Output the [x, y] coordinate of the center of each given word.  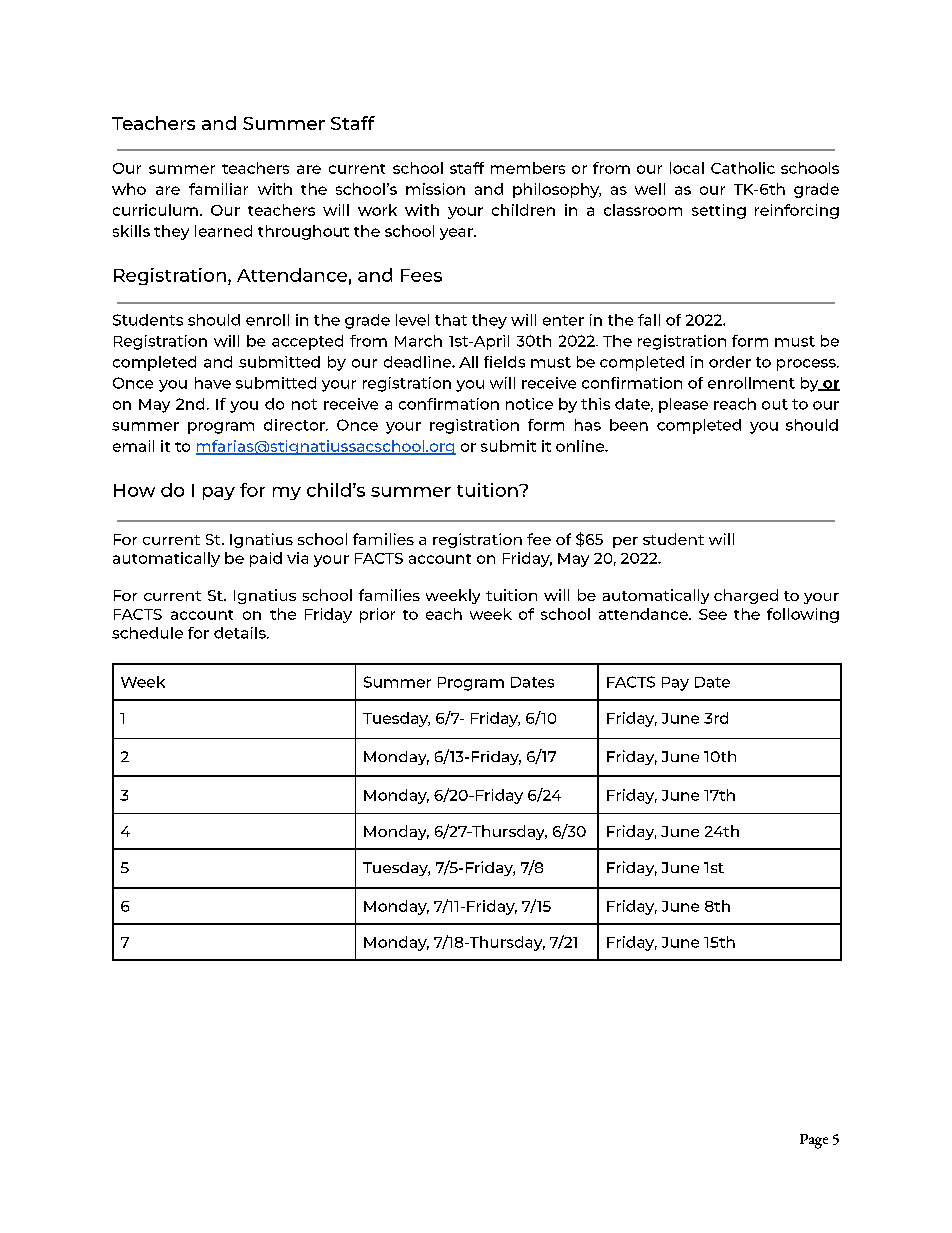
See [713, 614]
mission [435, 189]
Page [814, 1141]
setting [719, 211]
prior [377, 615]
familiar [218, 189]
